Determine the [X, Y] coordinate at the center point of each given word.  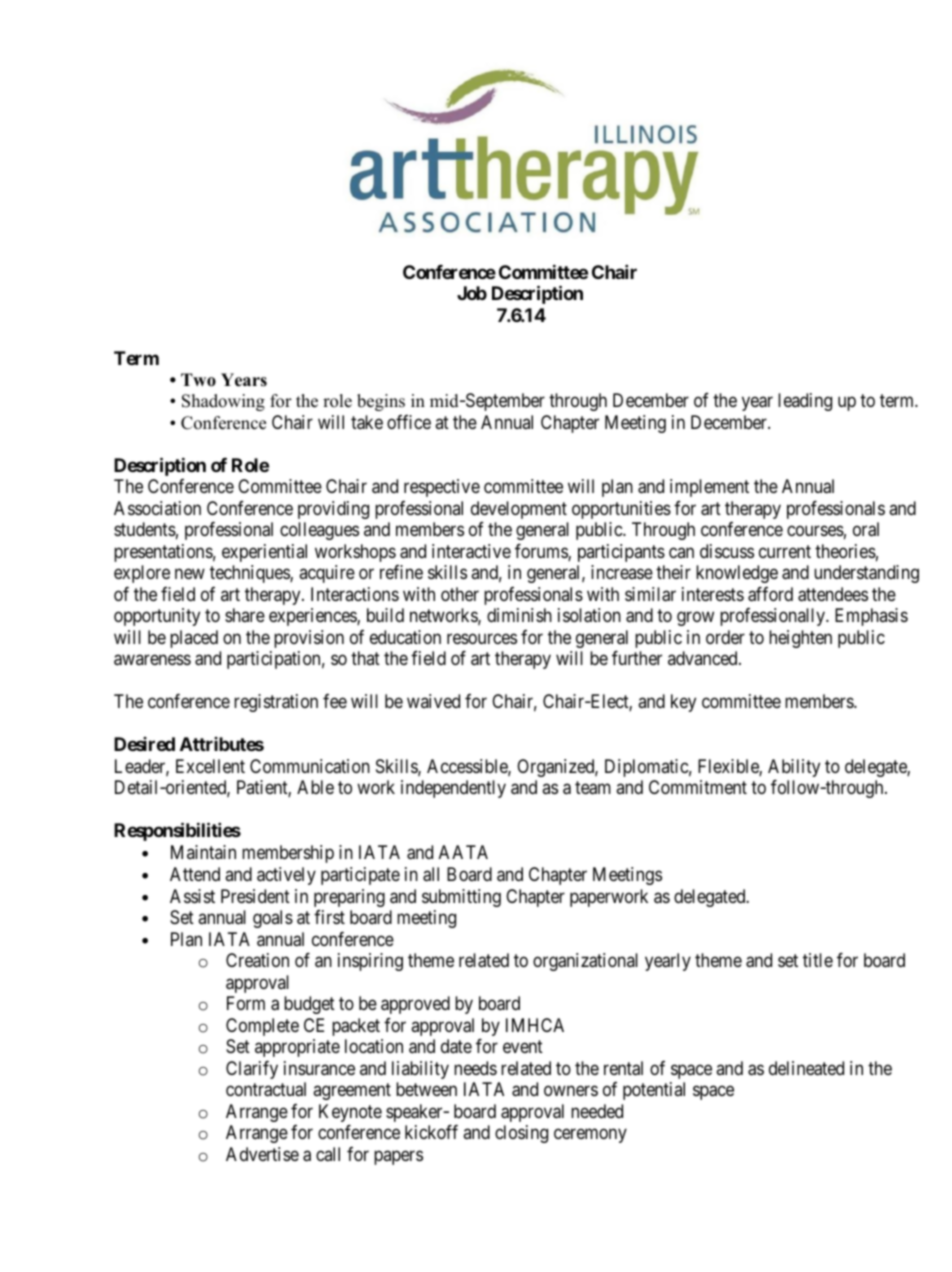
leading [805, 402]
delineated [806, 1068]
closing [521, 1134]
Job [472, 293]
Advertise [262, 1154]
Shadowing [223, 402]
